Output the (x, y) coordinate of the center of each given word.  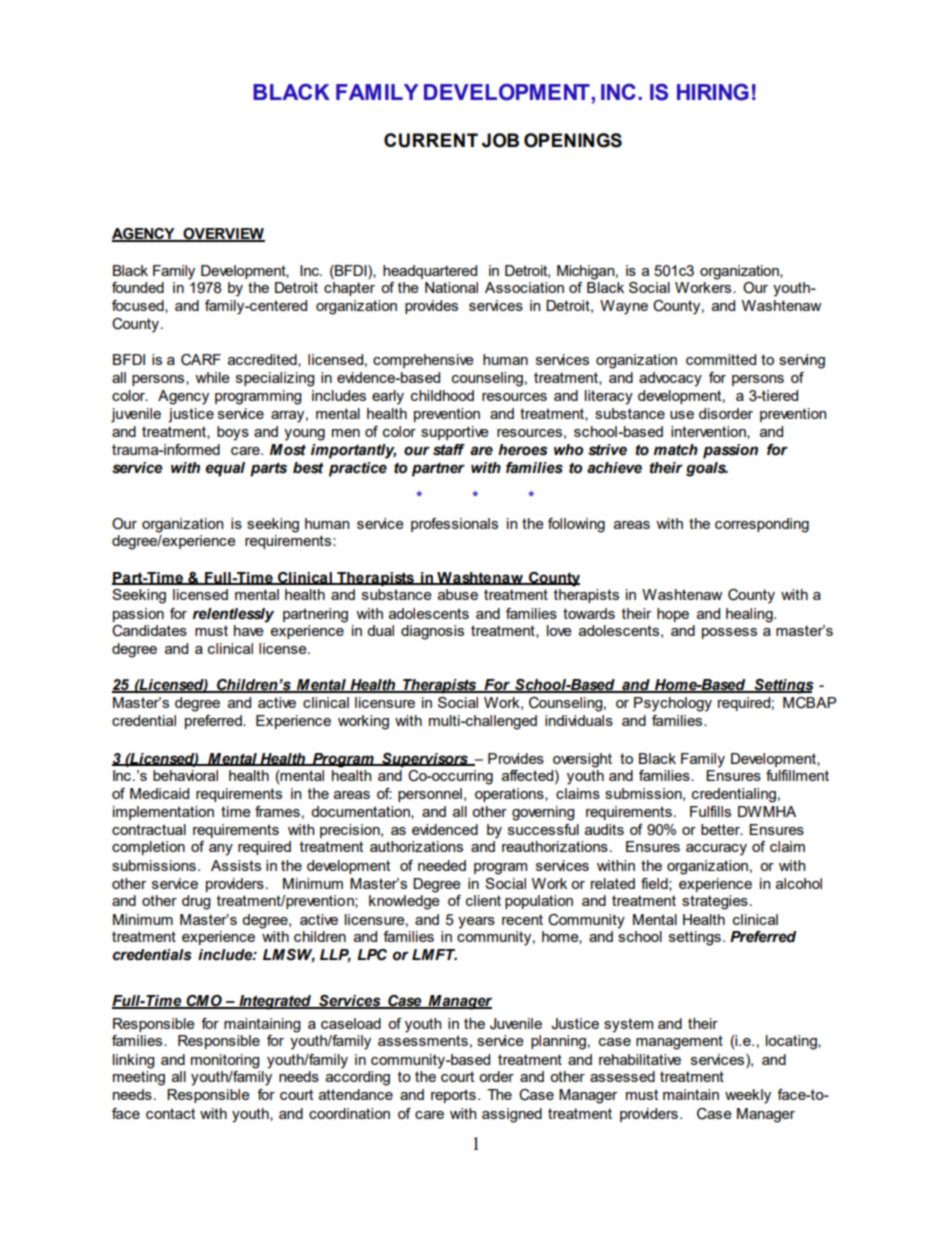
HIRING (713, 92)
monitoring (225, 1061)
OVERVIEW (223, 235)
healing (750, 615)
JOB (500, 140)
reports (453, 1096)
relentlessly (233, 615)
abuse (458, 594)
